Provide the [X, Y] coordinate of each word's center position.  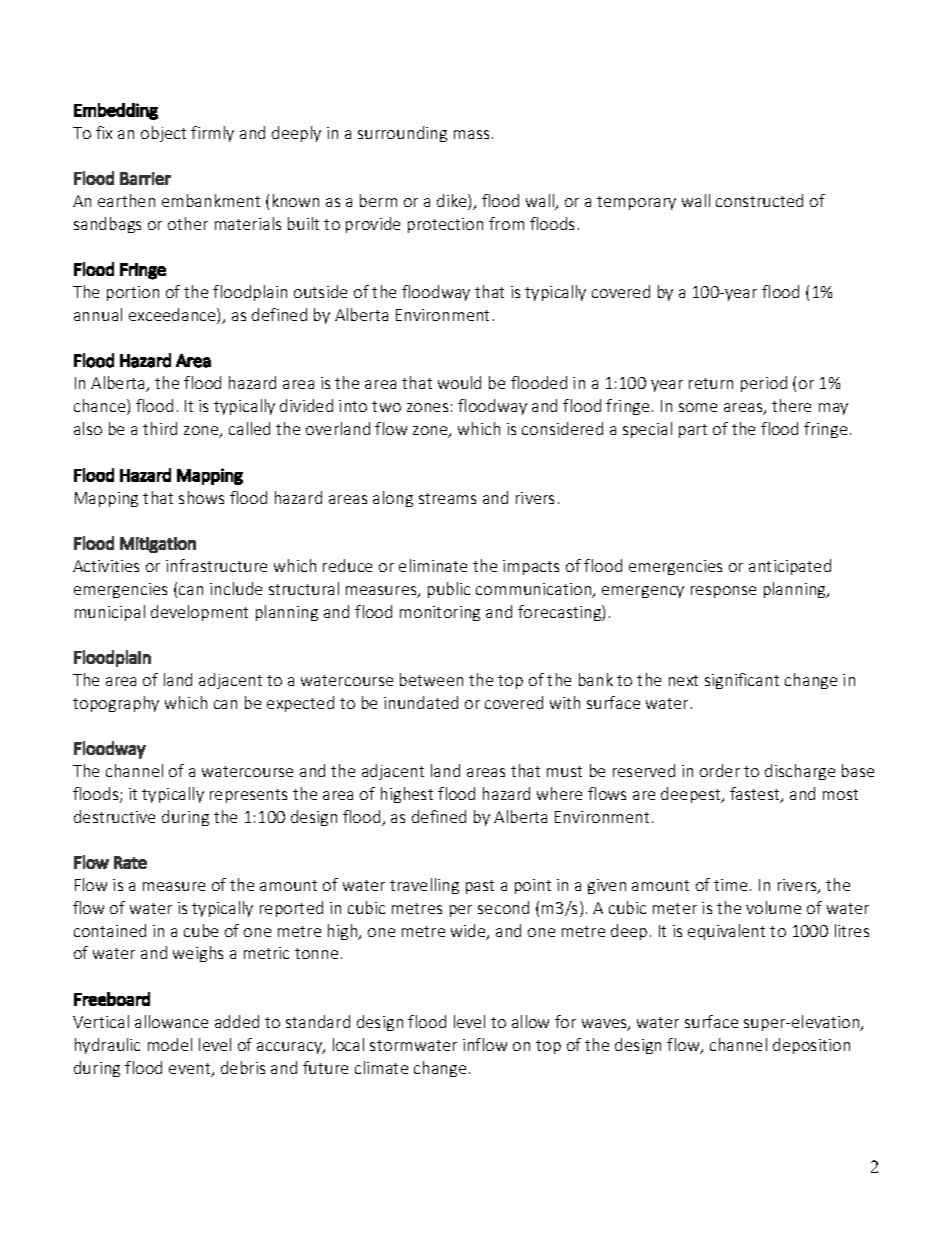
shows [201, 497]
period [764, 384]
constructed [759, 200]
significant [742, 681]
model [170, 1044]
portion [133, 293]
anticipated [790, 567]
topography [116, 704]
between [431, 679]
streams [447, 498]
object [163, 134]
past [480, 887]
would [459, 382]
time [730, 885]
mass [471, 134]
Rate [130, 862]
